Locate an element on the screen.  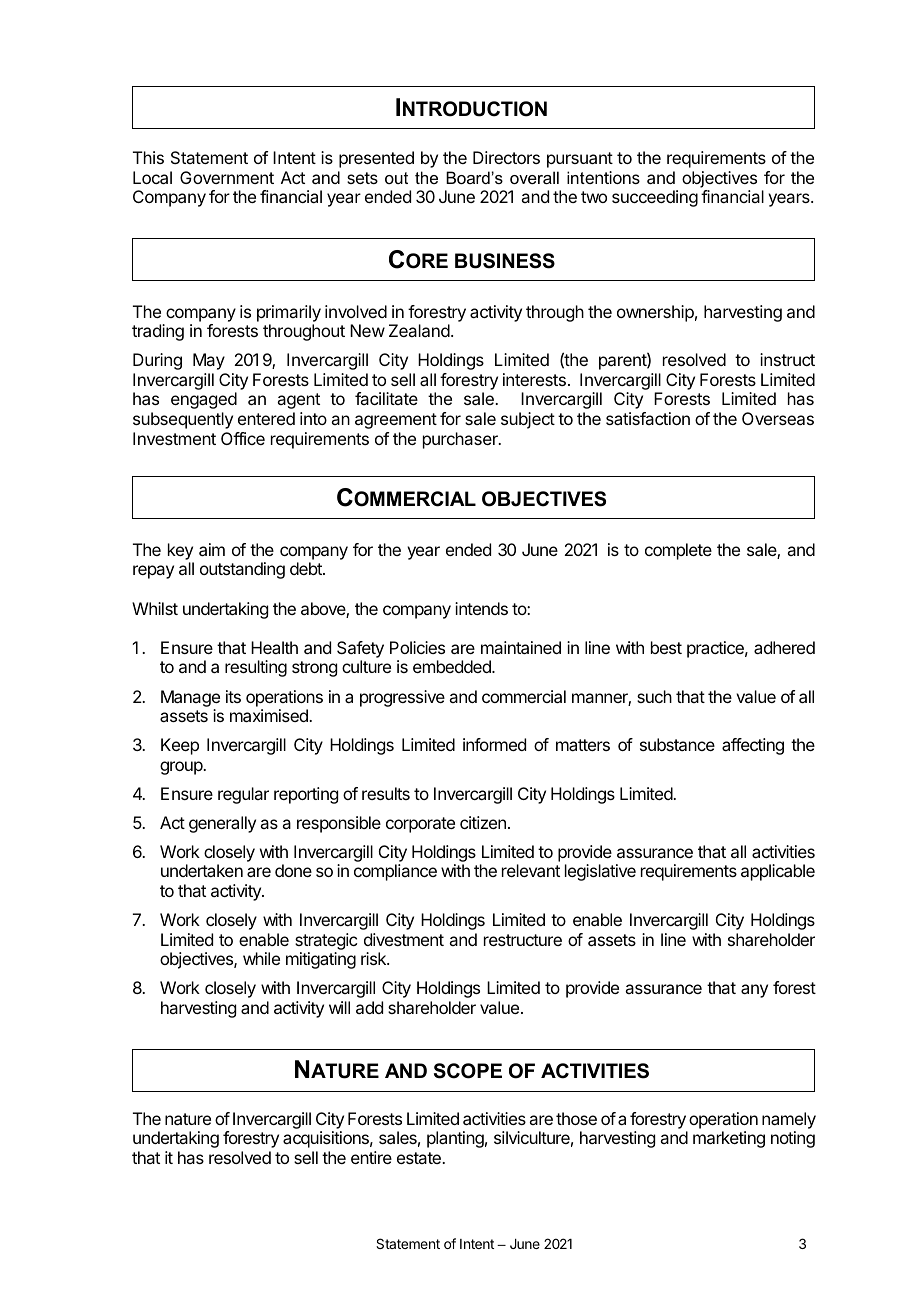
complete is located at coordinates (678, 551).
